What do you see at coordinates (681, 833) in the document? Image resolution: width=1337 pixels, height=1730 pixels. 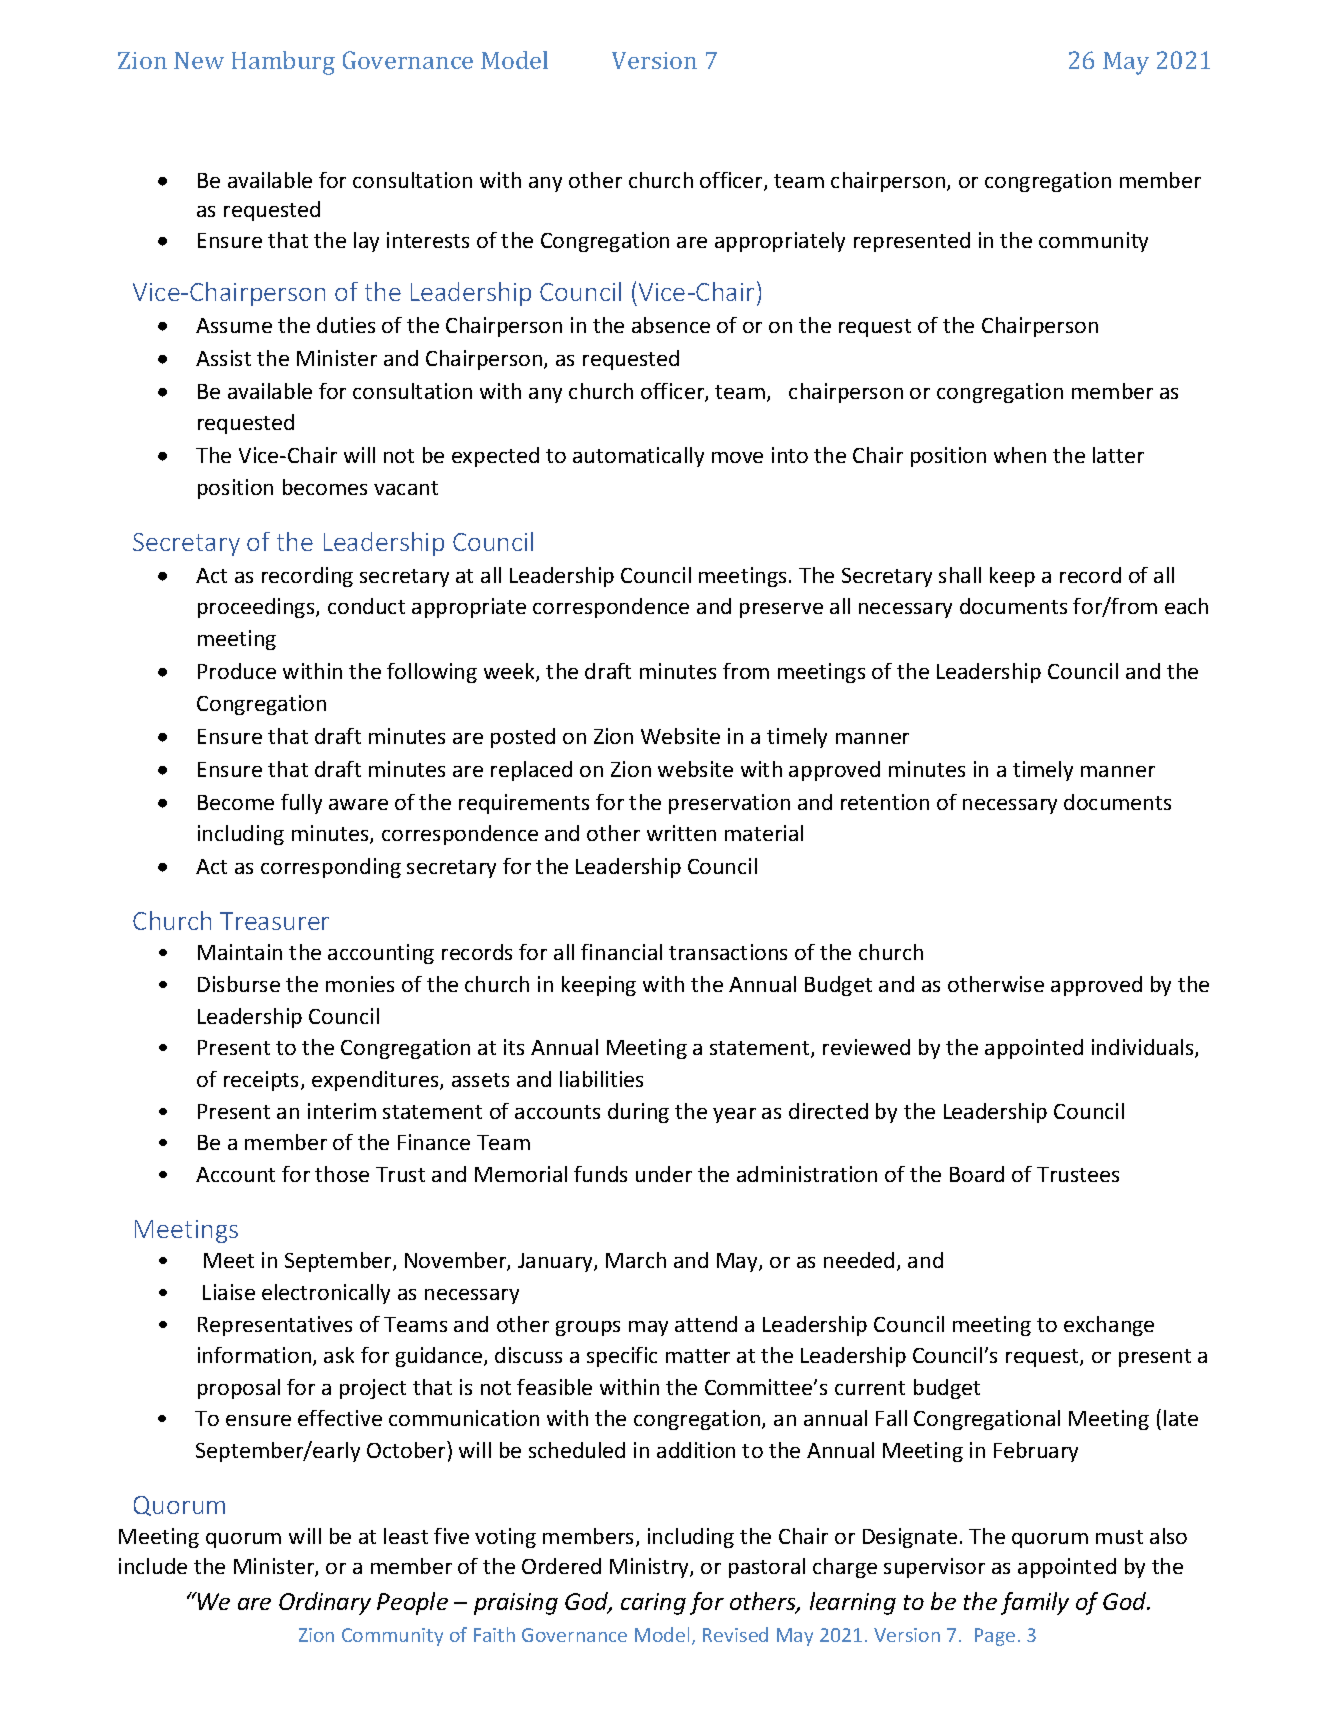 I see `written` at bounding box center [681, 833].
